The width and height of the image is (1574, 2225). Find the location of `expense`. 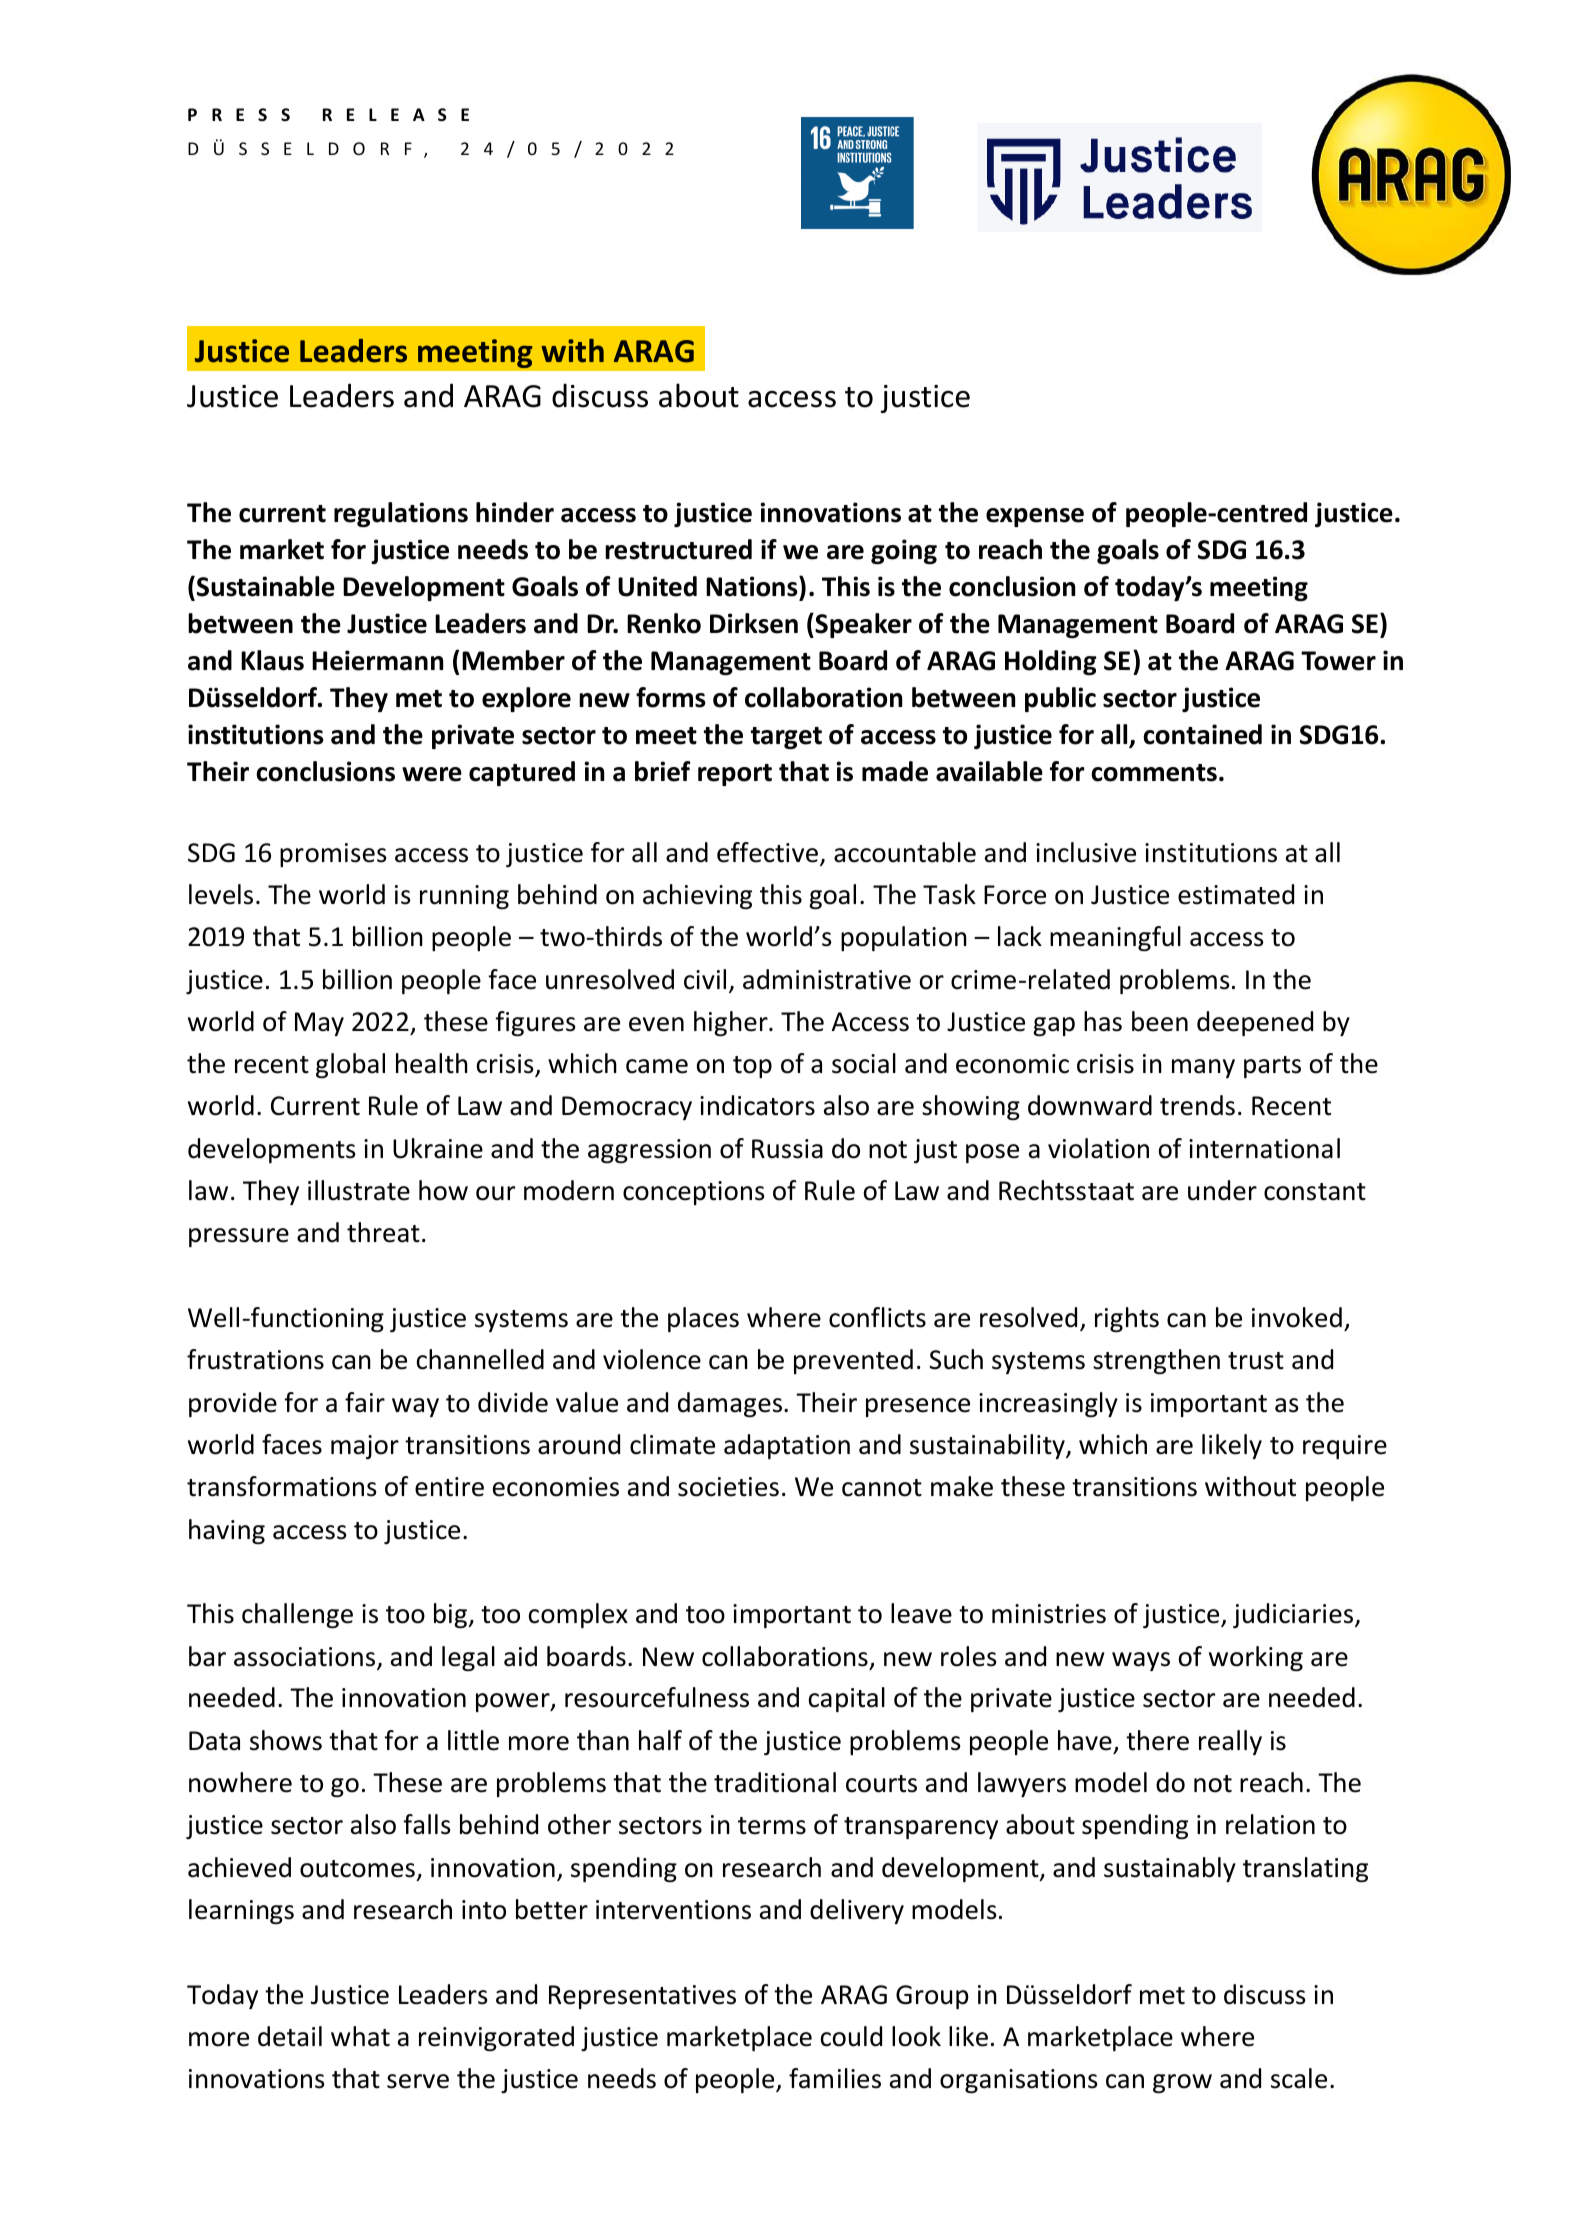

expense is located at coordinates (1035, 517).
